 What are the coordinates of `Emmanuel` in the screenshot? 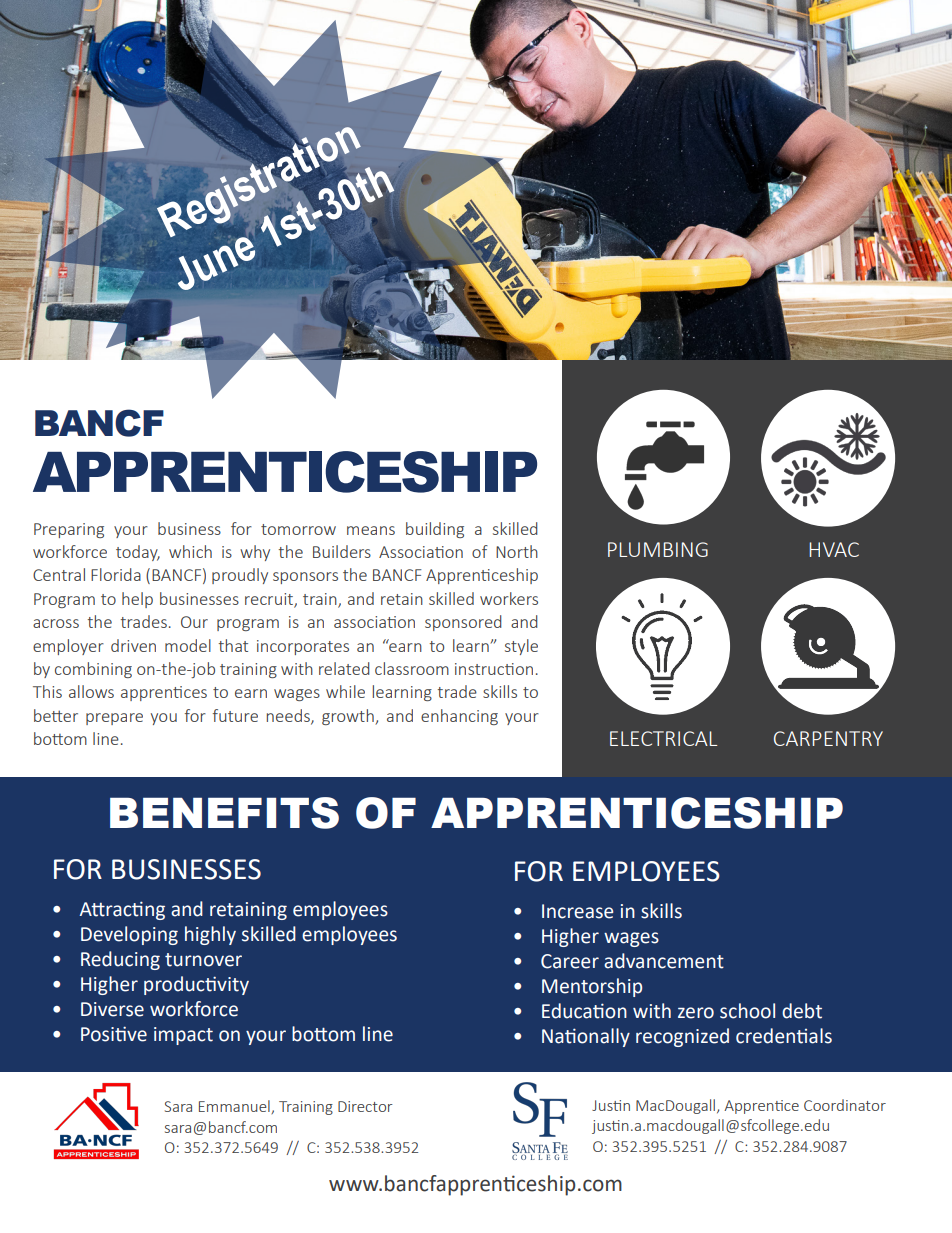 It's located at (235, 1107).
